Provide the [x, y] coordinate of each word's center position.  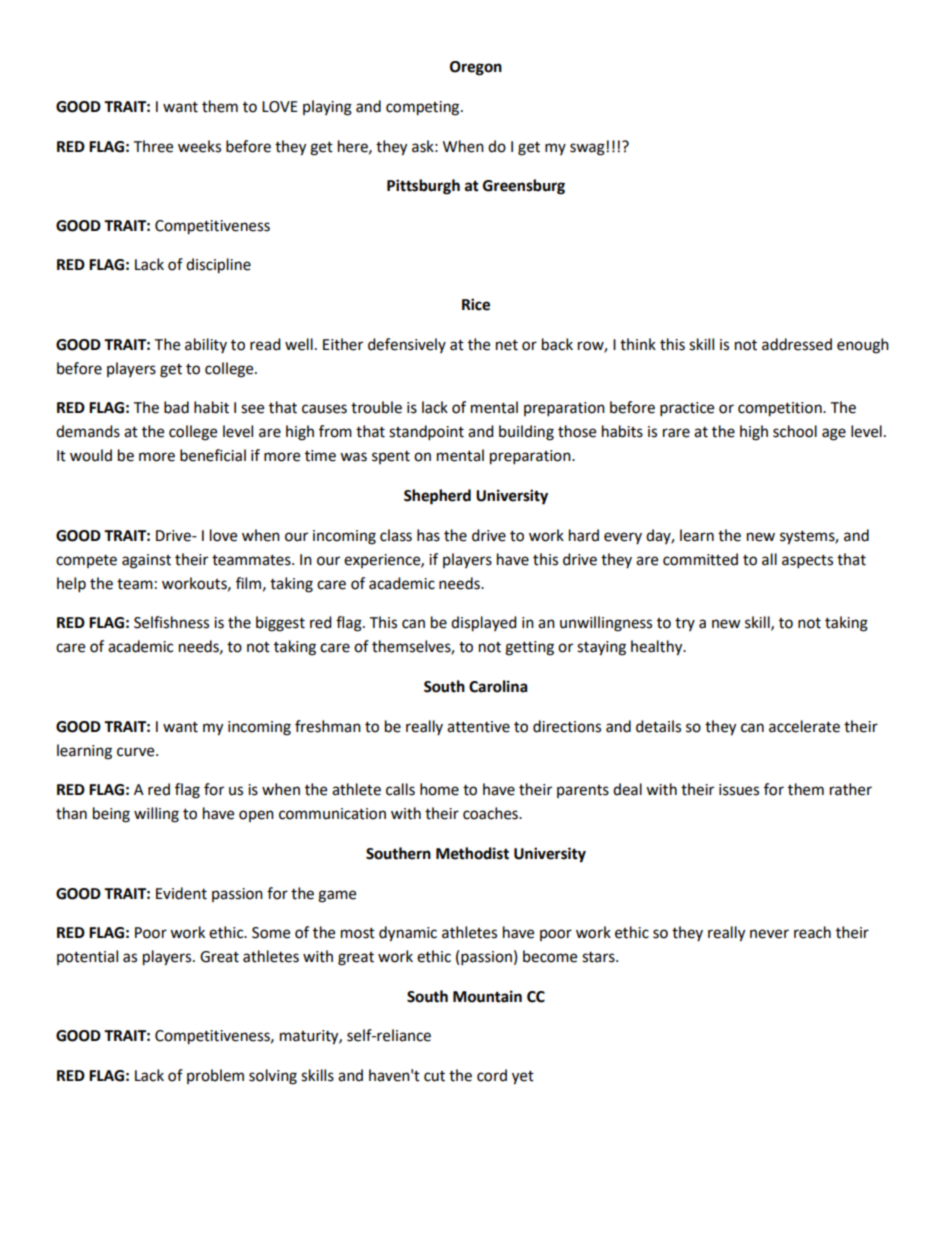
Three [153, 146]
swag [587, 149]
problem [215, 1076]
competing [424, 108]
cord [492, 1075]
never [769, 934]
